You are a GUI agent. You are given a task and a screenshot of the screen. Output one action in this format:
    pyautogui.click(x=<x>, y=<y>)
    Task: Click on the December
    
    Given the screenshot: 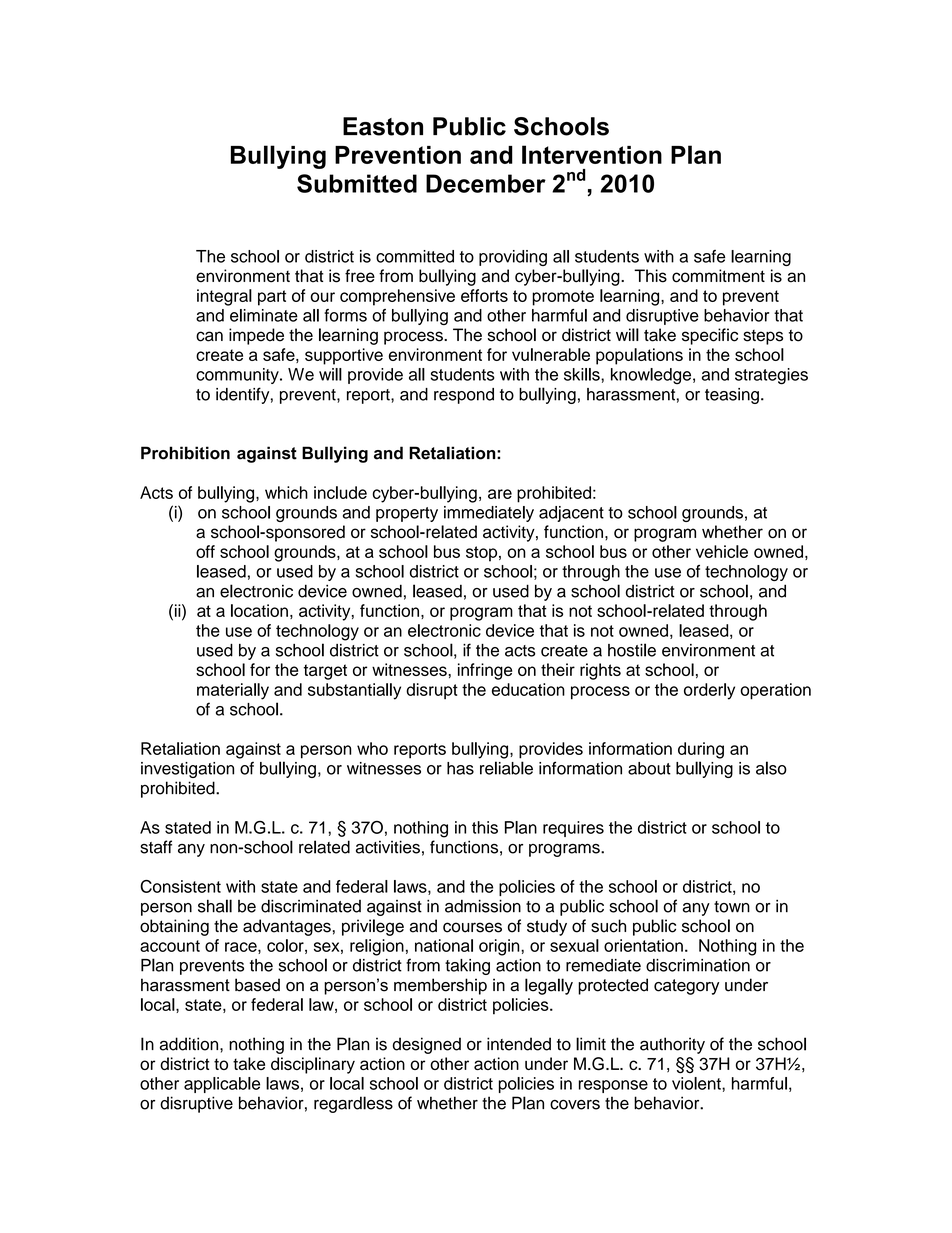 What is the action you would take?
    pyautogui.click(x=486, y=183)
